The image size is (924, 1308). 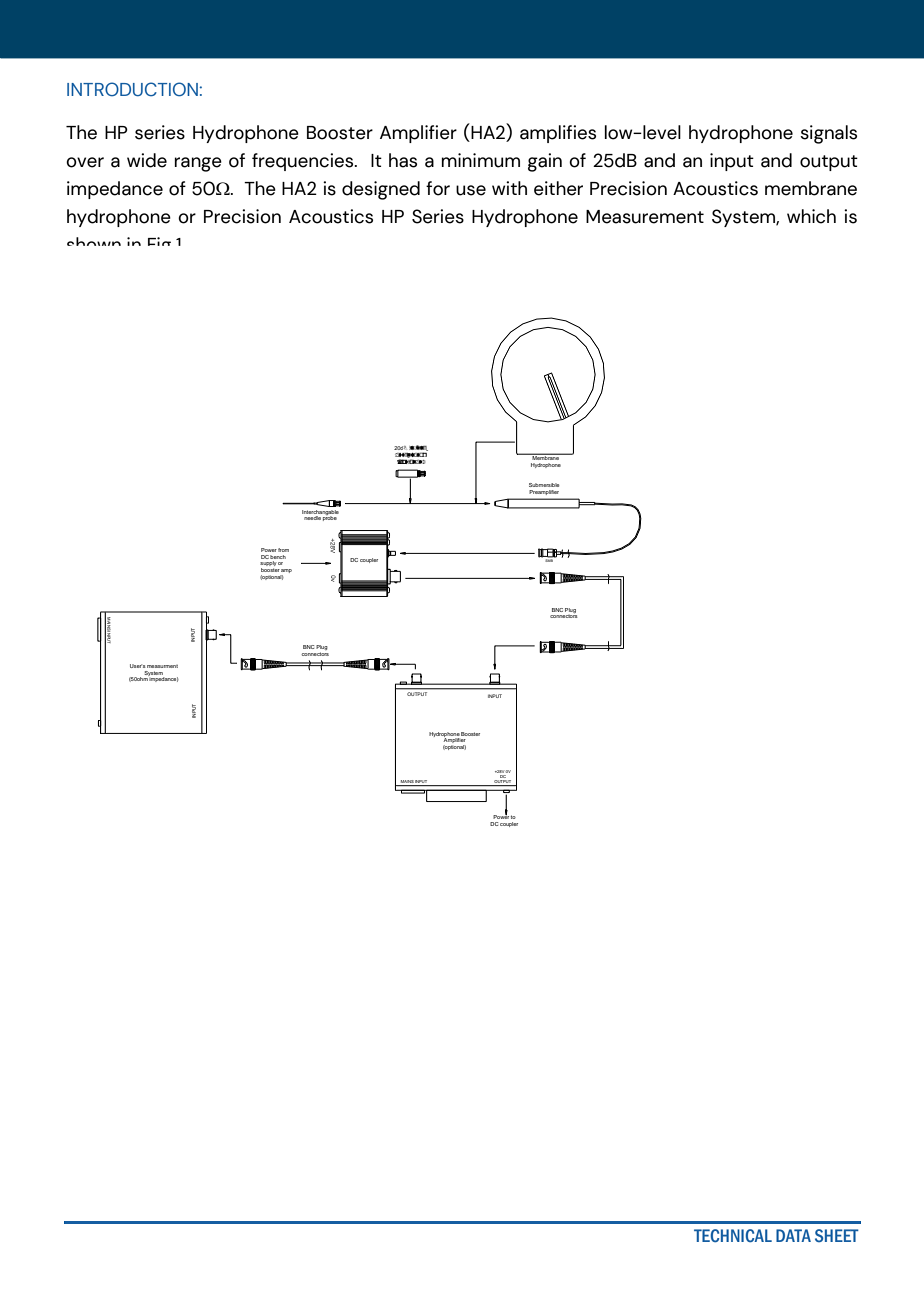 I want to click on minimum, so click(x=481, y=160).
